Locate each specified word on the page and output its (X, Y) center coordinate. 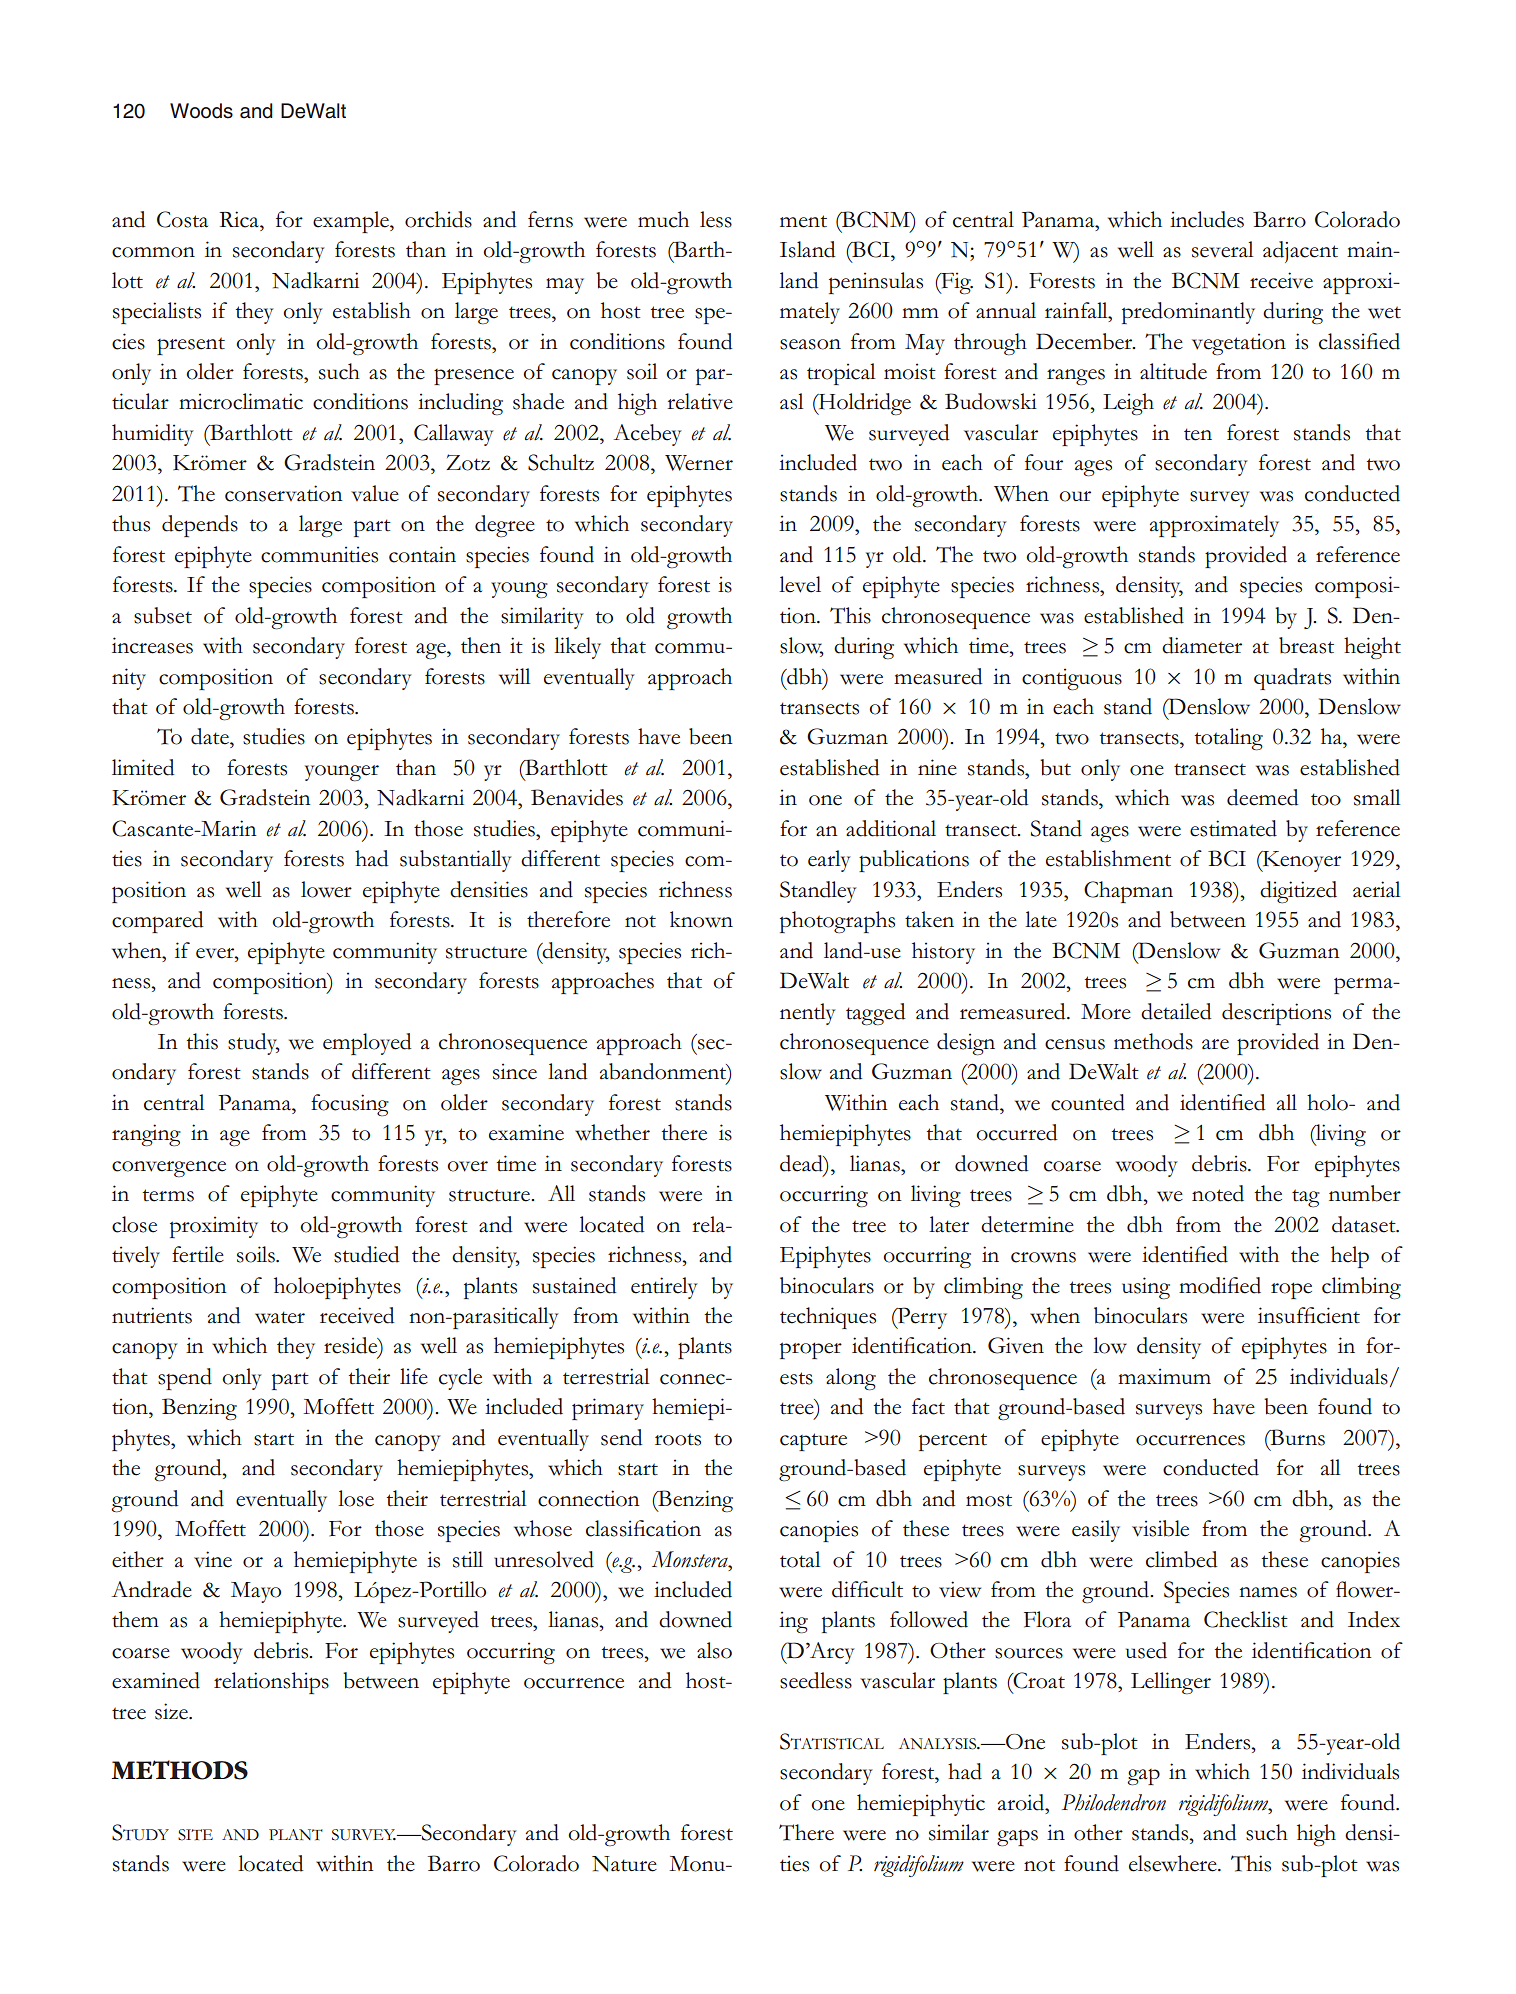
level (800, 584)
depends (200, 526)
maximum (1164, 1376)
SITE (195, 1835)
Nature (624, 1864)
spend (185, 1379)
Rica (240, 219)
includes (1207, 219)
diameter (1202, 645)
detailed (1176, 1011)
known (701, 919)
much (663, 219)
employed (367, 1044)
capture (813, 1442)
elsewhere (1174, 1863)
